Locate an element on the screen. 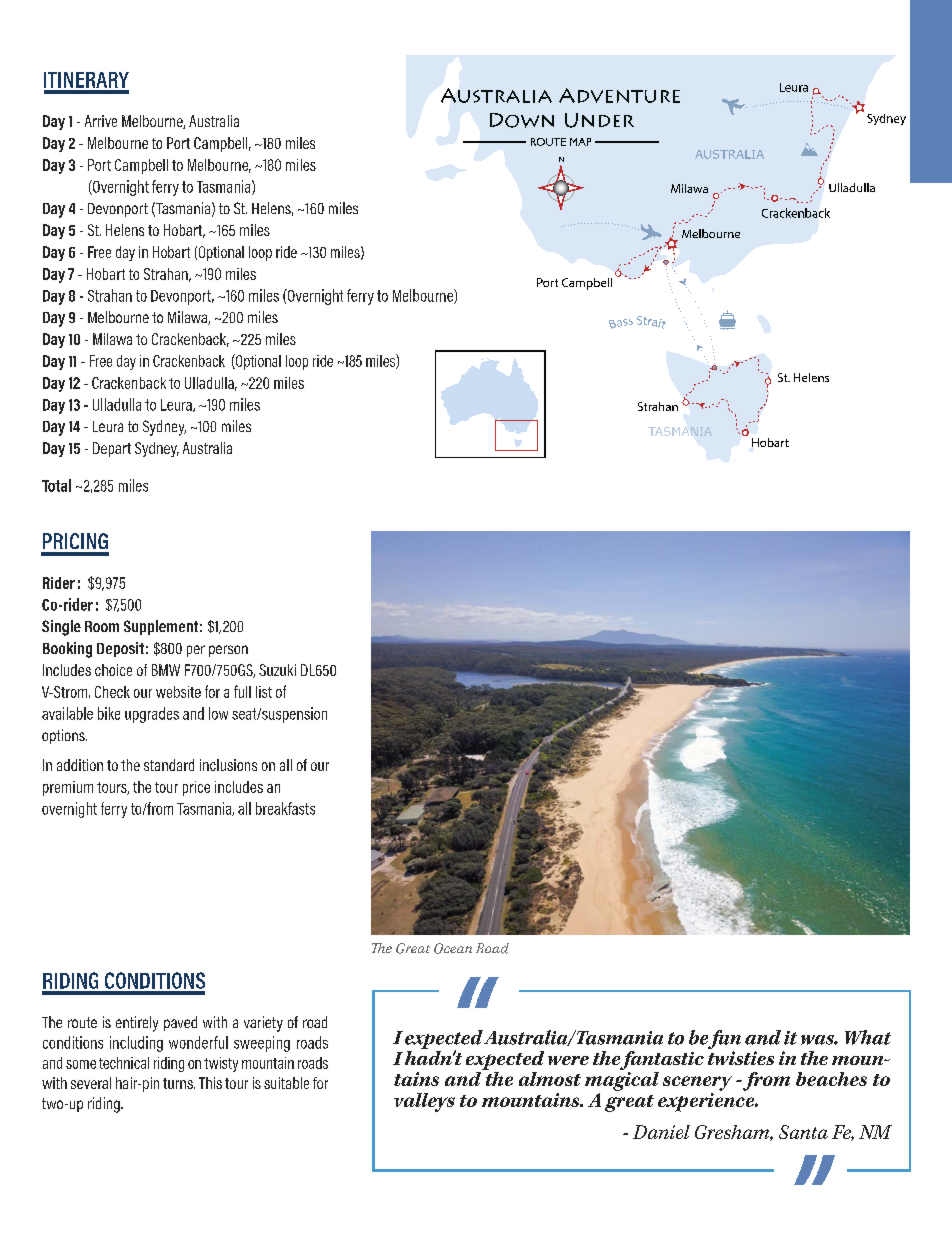 This screenshot has height=1233, width=952. price is located at coordinates (196, 788).
